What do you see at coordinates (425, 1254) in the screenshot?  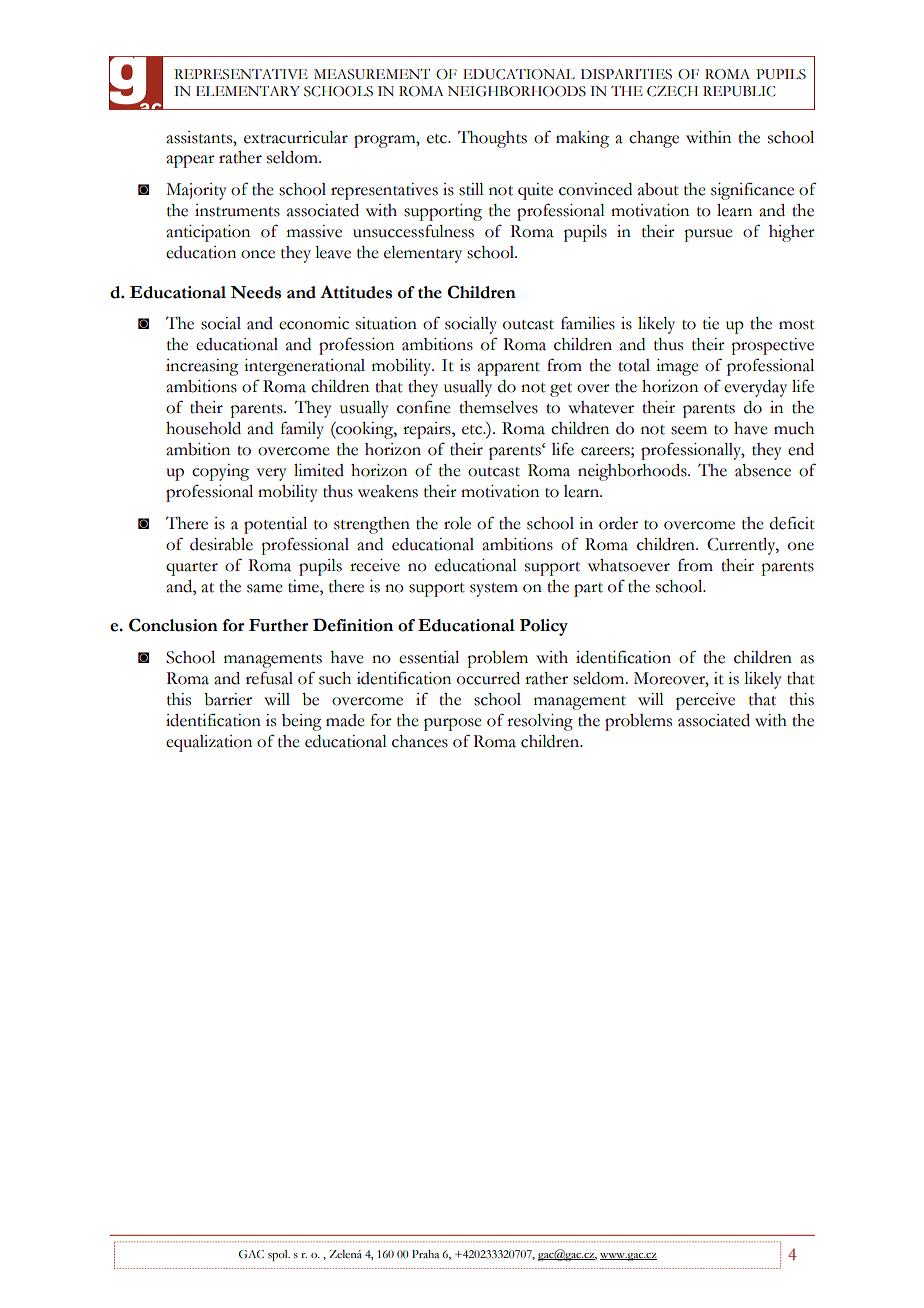 I see `Praha` at bounding box center [425, 1254].
